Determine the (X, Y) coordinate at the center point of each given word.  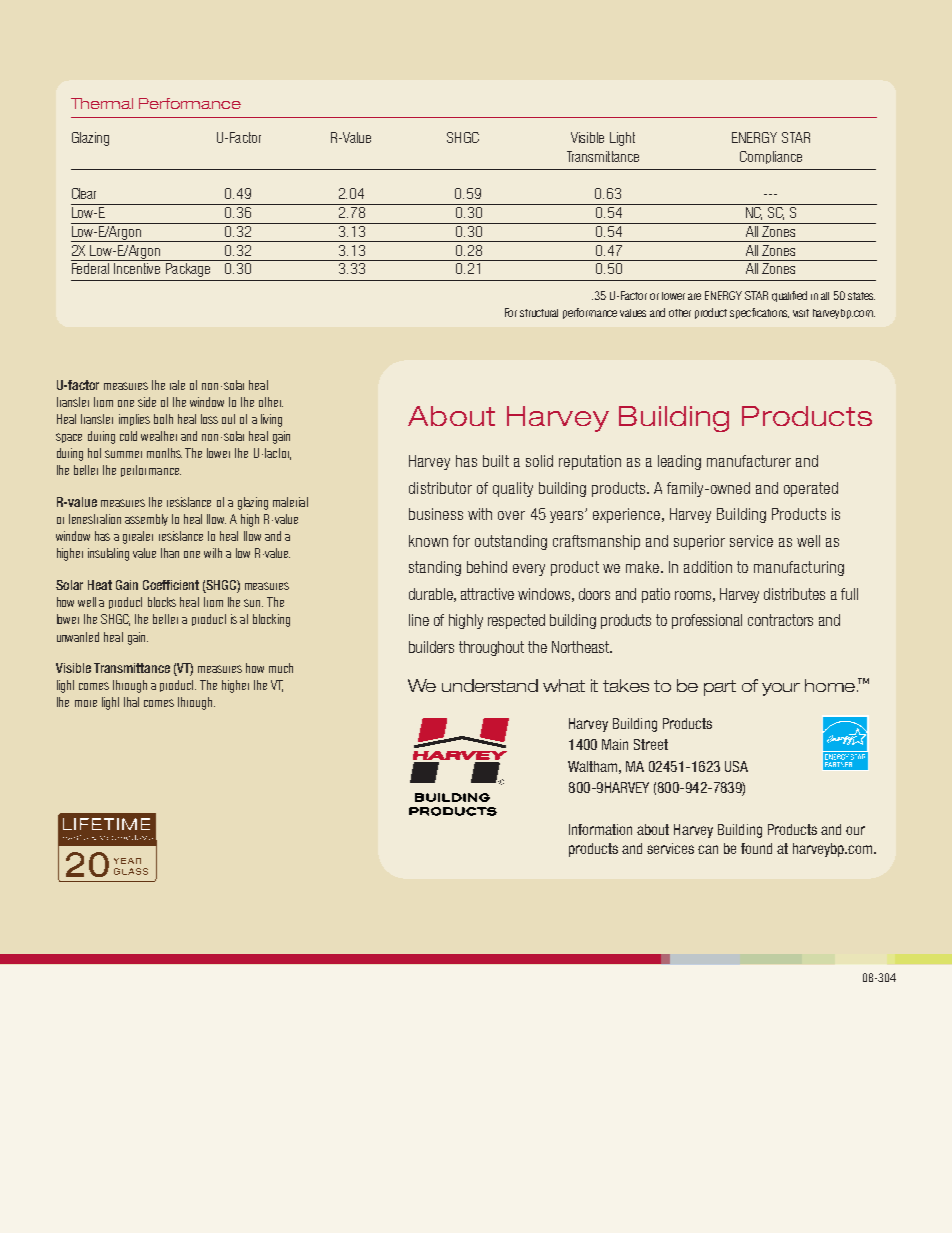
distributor (440, 488)
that (131, 702)
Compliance (771, 157)
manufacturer (749, 461)
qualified (789, 296)
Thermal (102, 103)
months (164, 453)
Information (600, 829)
